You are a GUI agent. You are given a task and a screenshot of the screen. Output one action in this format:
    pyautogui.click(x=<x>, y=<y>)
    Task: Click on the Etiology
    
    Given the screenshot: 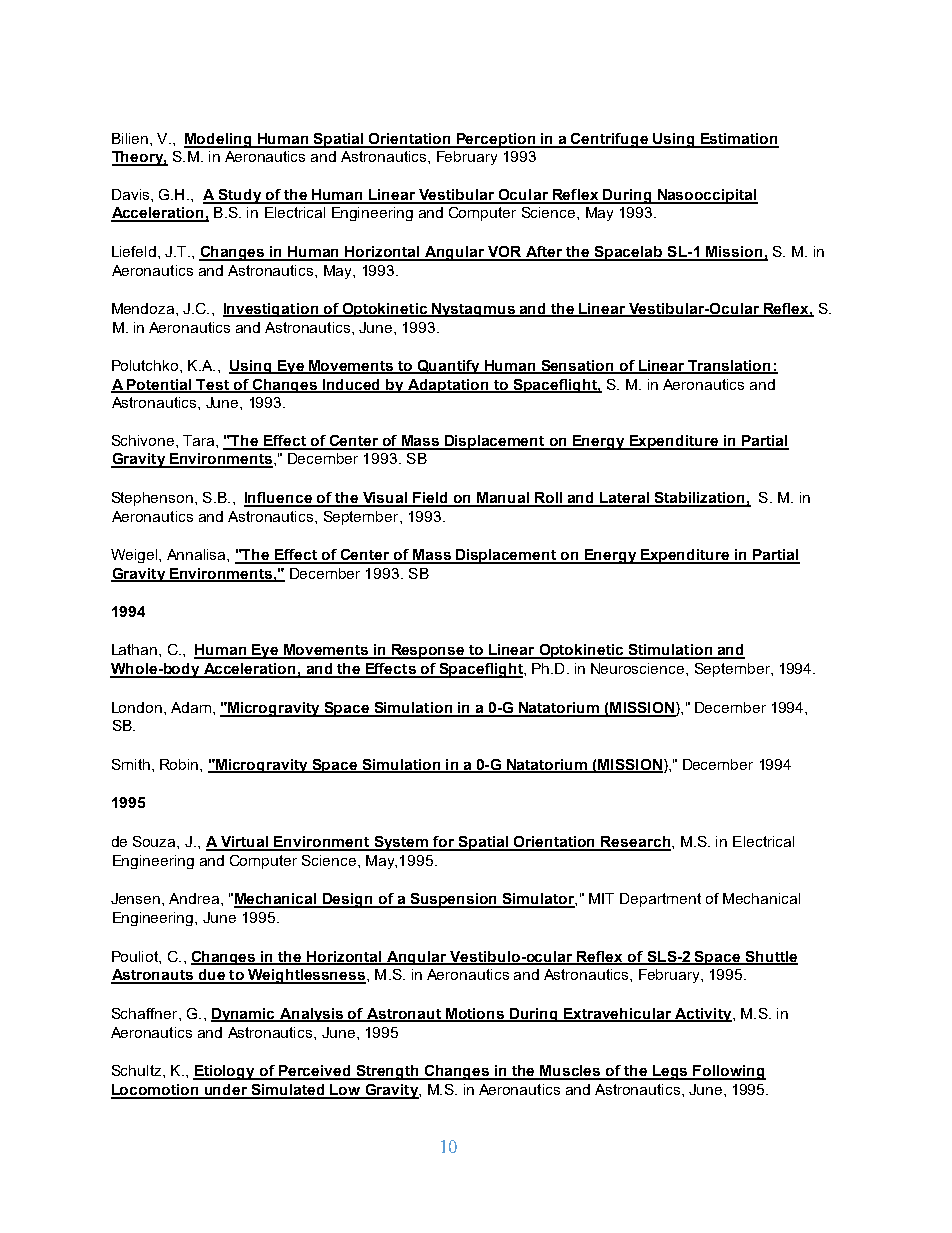 What is the action you would take?
    pyautogui.click(x=225, y=1072)
